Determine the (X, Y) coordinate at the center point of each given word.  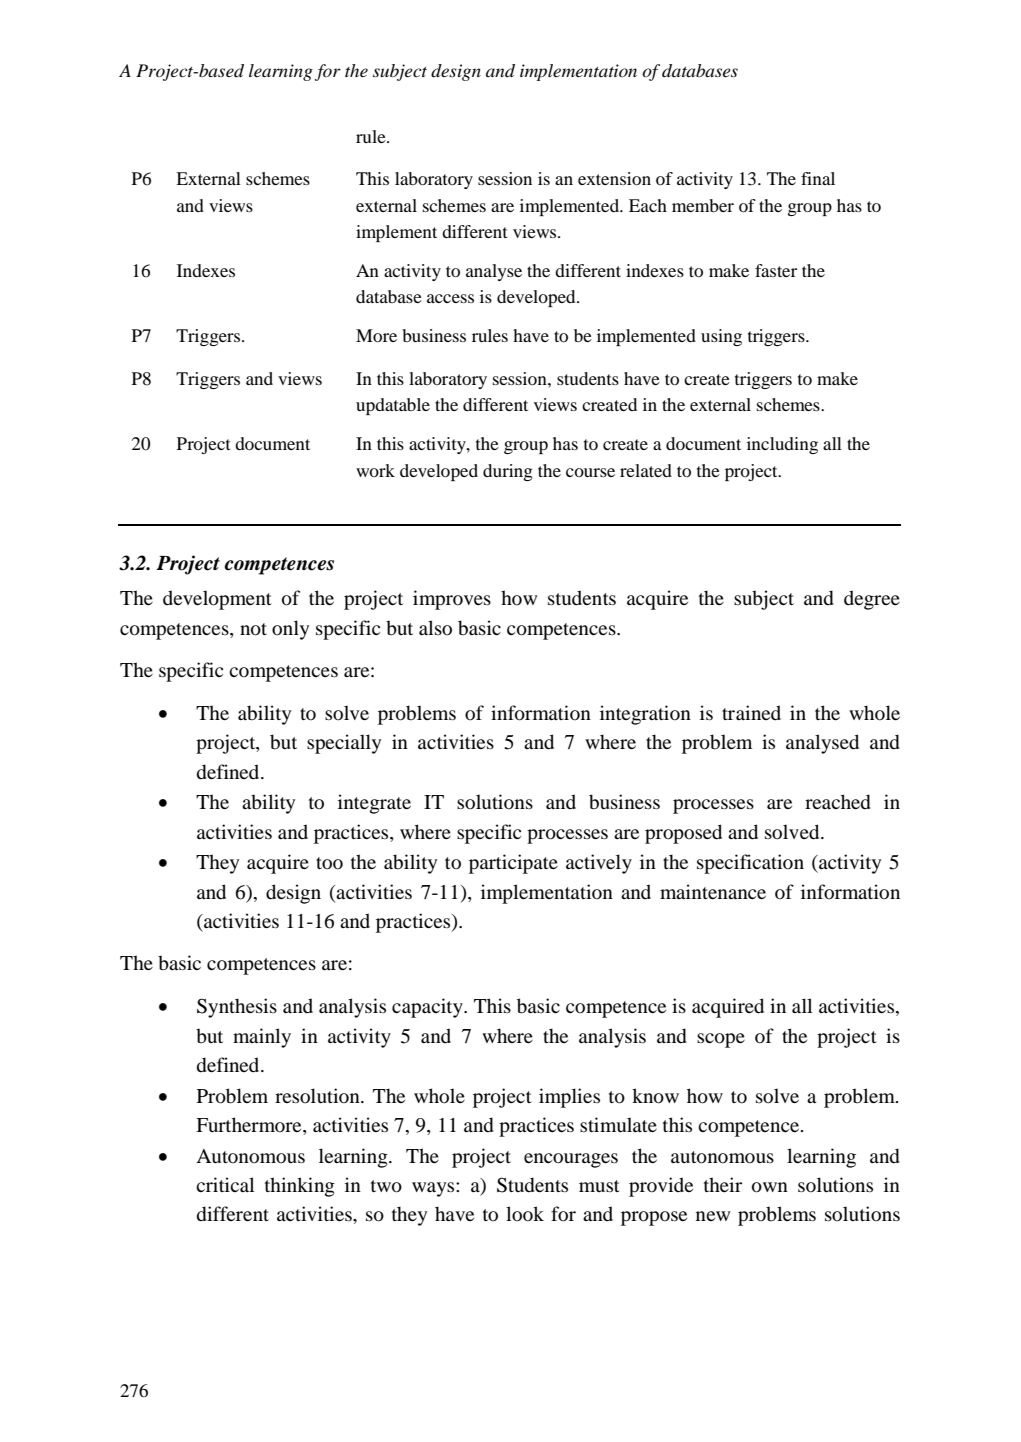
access (450, 298)
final (818, 178)
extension (614, 178)
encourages (571, 1160)
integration (645, 715)
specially (344, 744)
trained (751, 712)
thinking (300, 1187)
